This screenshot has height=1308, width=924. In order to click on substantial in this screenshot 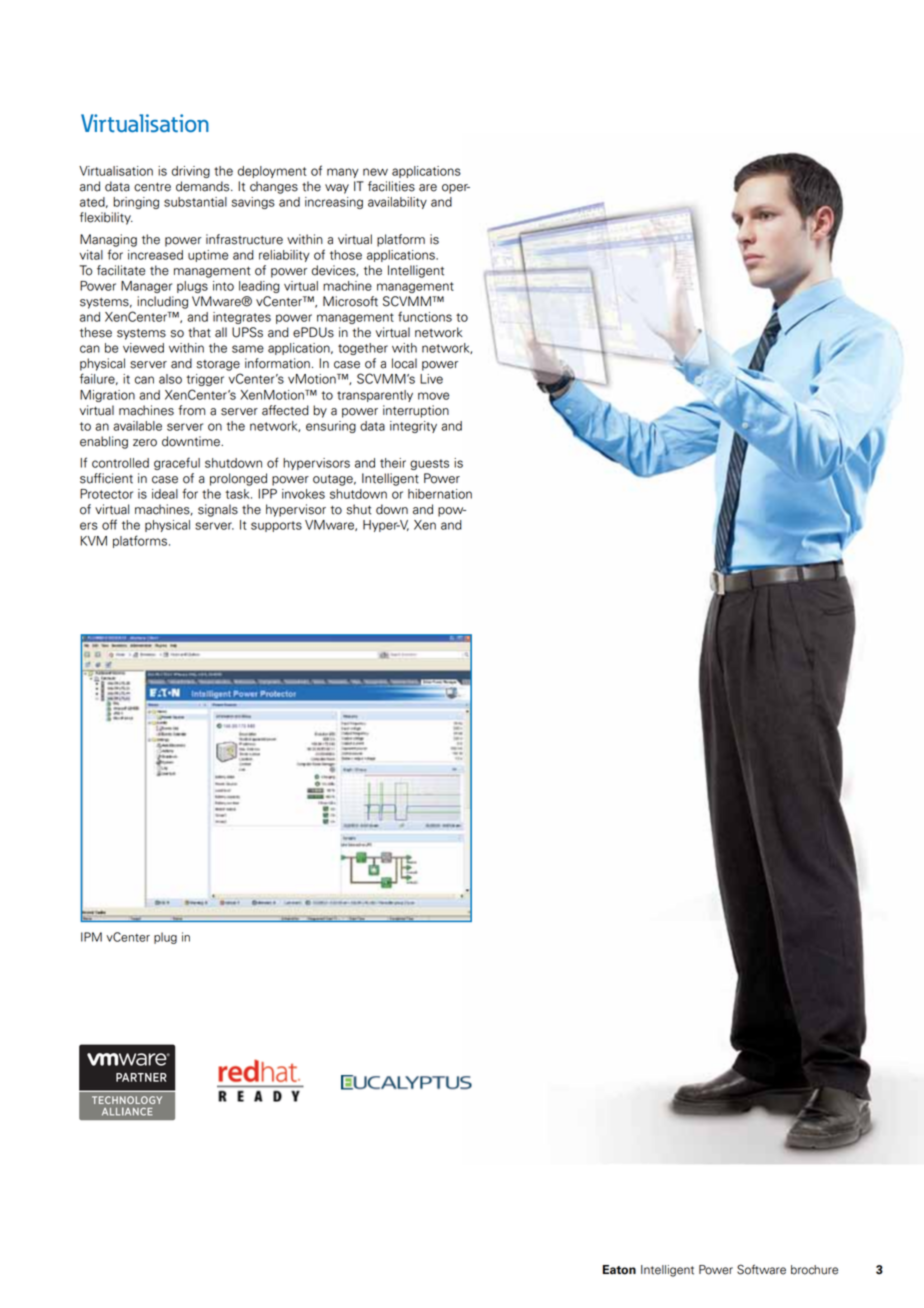, I will do `click(195, 202)`.
